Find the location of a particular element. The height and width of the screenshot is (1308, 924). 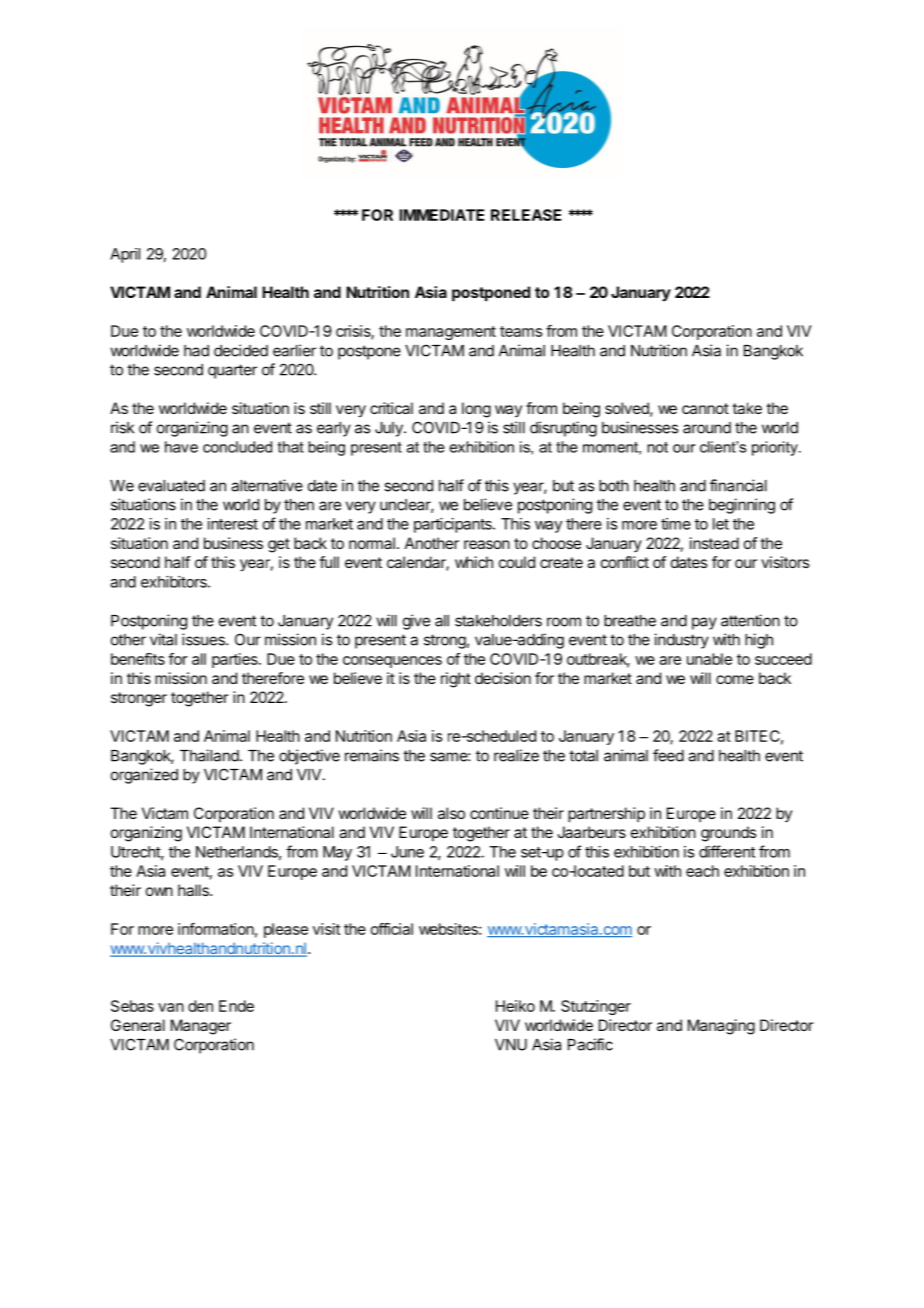

have is located at coordinates (181, 447).
